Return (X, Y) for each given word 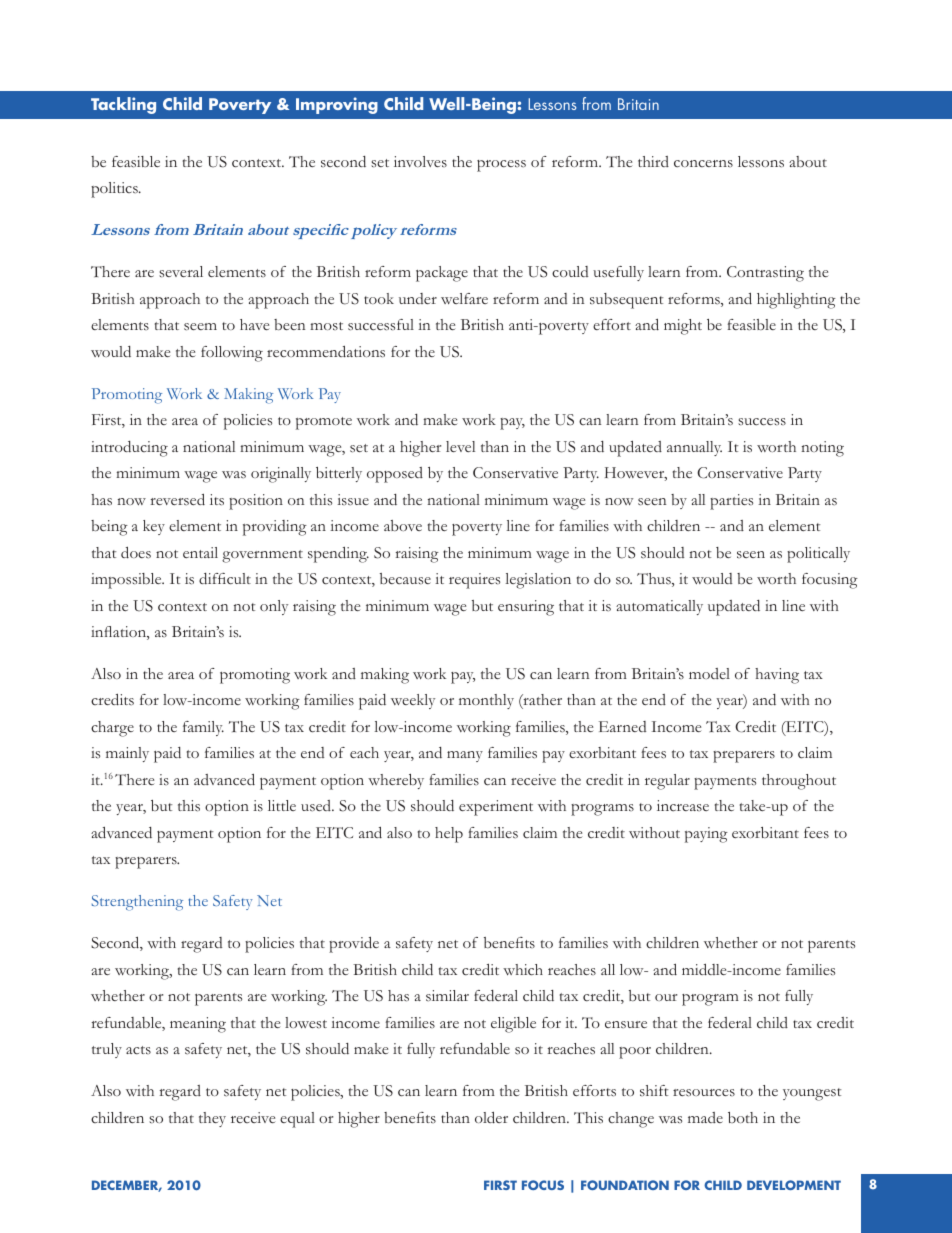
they (212, 1119)
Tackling (123, 105)
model (709, 673)
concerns (703, 164)
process (501, 166)
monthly (486, 701)
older (491, 1118)
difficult (225, 579)
